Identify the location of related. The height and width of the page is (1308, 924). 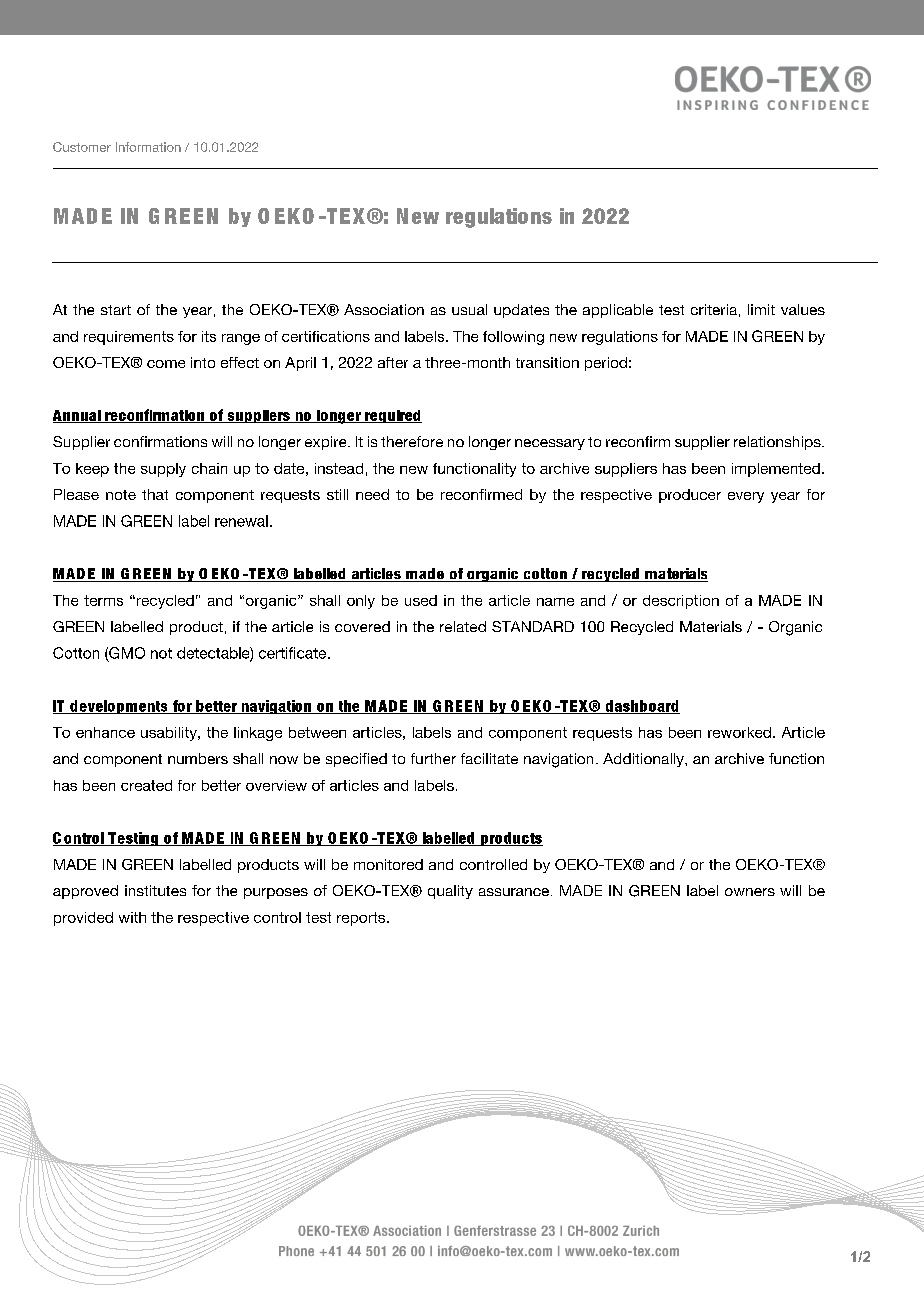
(463, 626).
